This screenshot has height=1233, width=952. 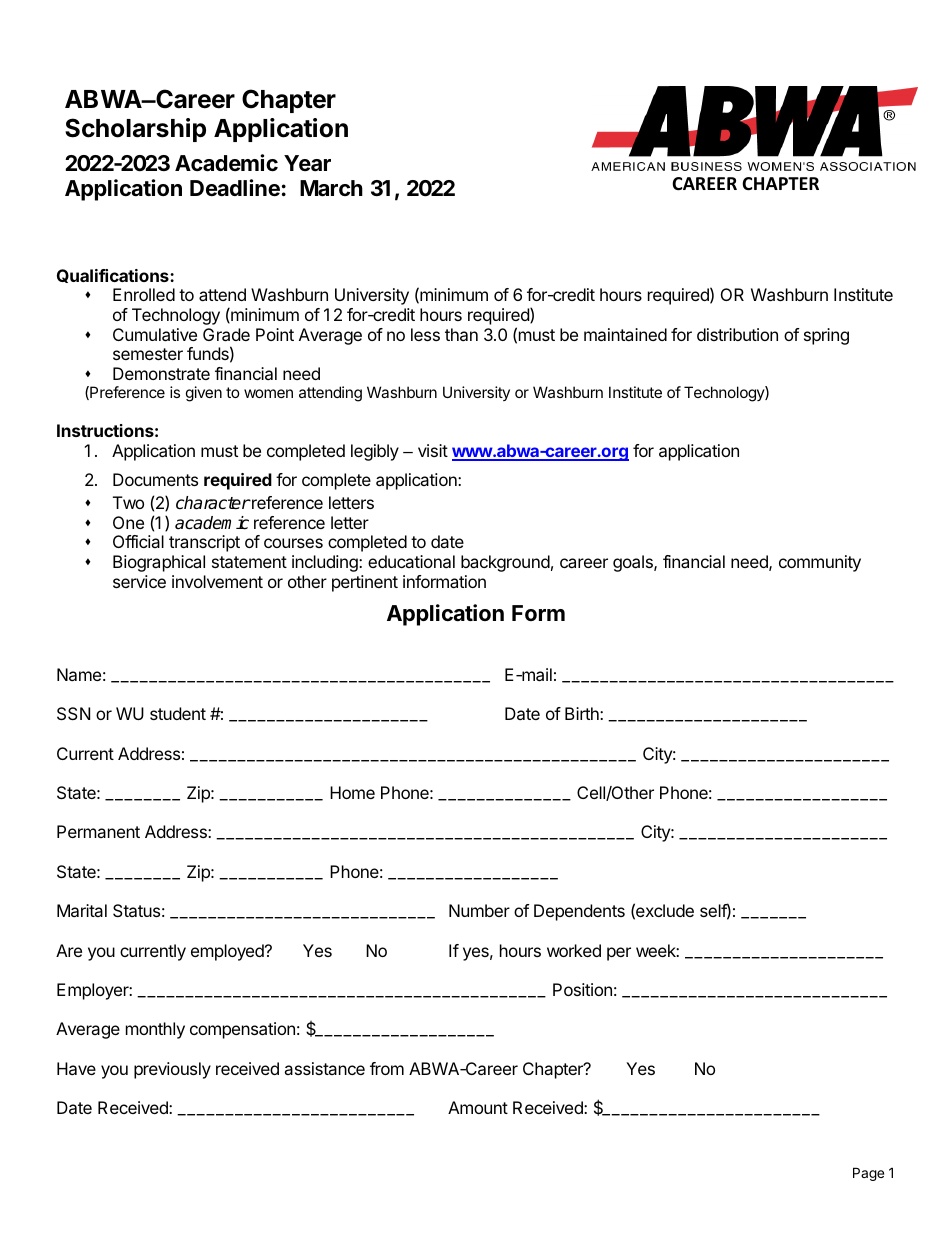 What do you see at coordinates (574, 950) in the screenshot?
I see `worked` at bounding box center [574, 950].
